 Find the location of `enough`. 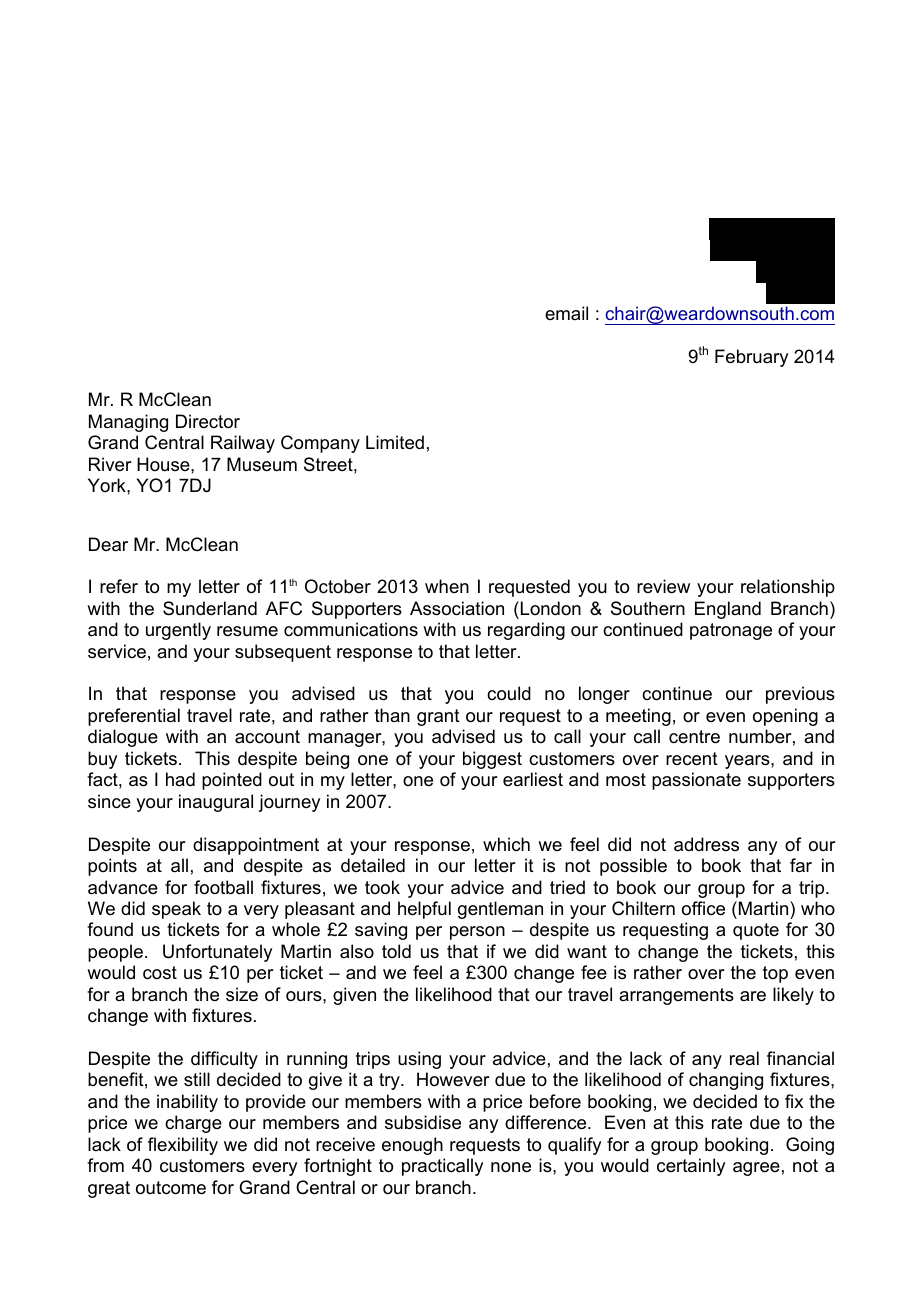

enough is located at coordinates (412, 1146).
